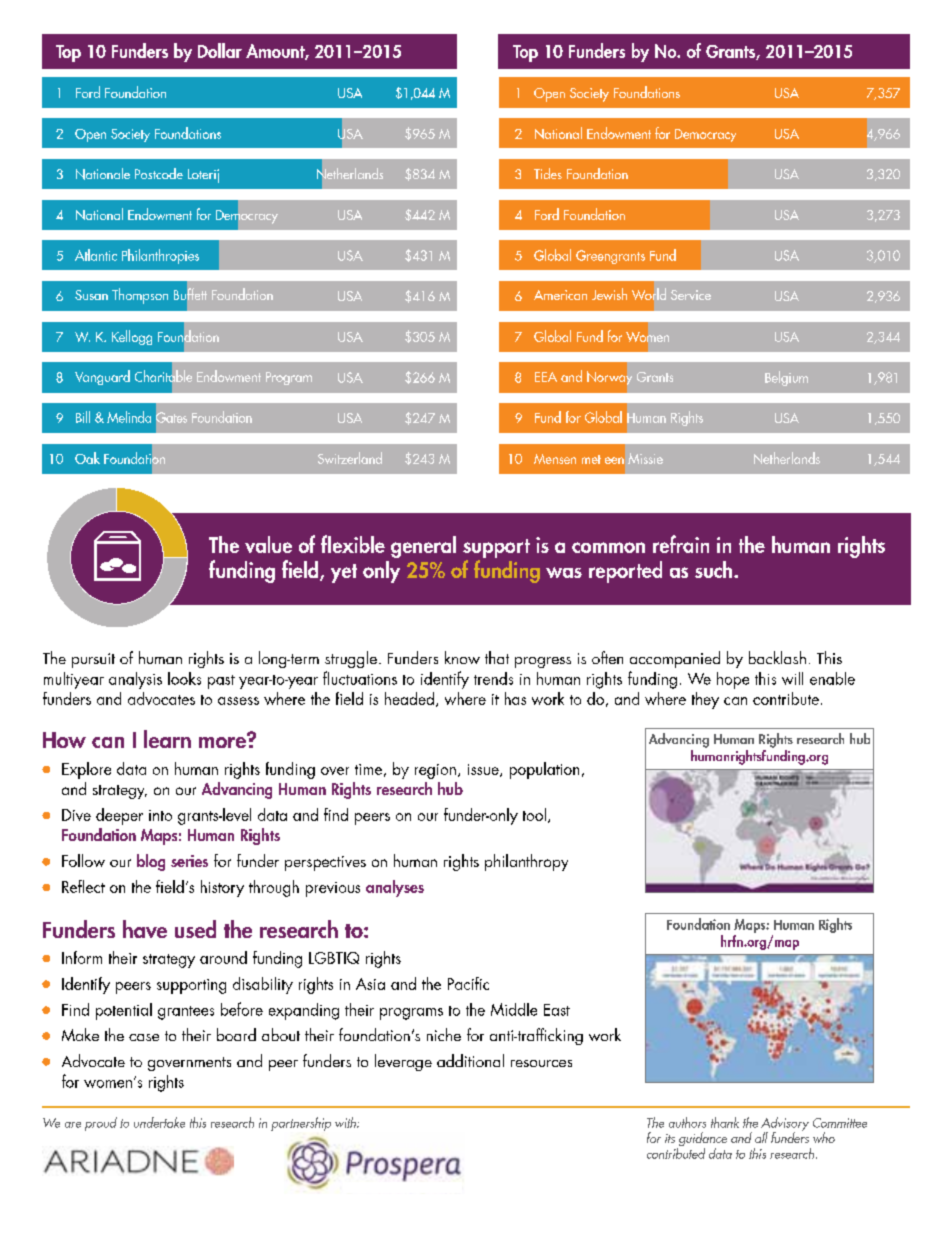  What do you see at coordinates (725, 1122) in the image?
I see `thank` at bounding box center [725, 1122].
